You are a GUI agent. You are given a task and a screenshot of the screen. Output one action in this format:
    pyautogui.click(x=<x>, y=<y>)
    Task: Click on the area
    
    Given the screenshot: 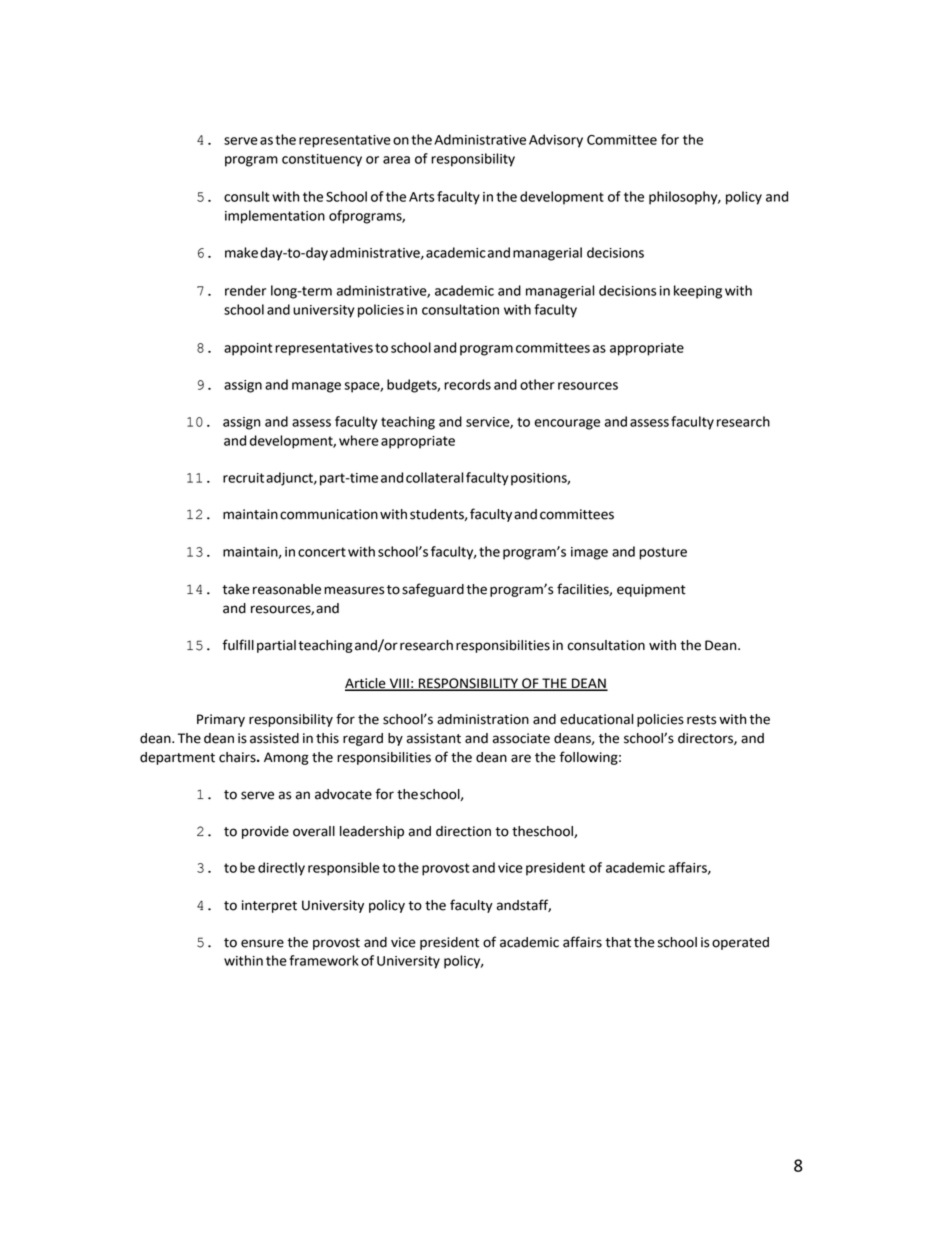 What is the action you would take?
    pyautogui.click(x=396, y=160)
